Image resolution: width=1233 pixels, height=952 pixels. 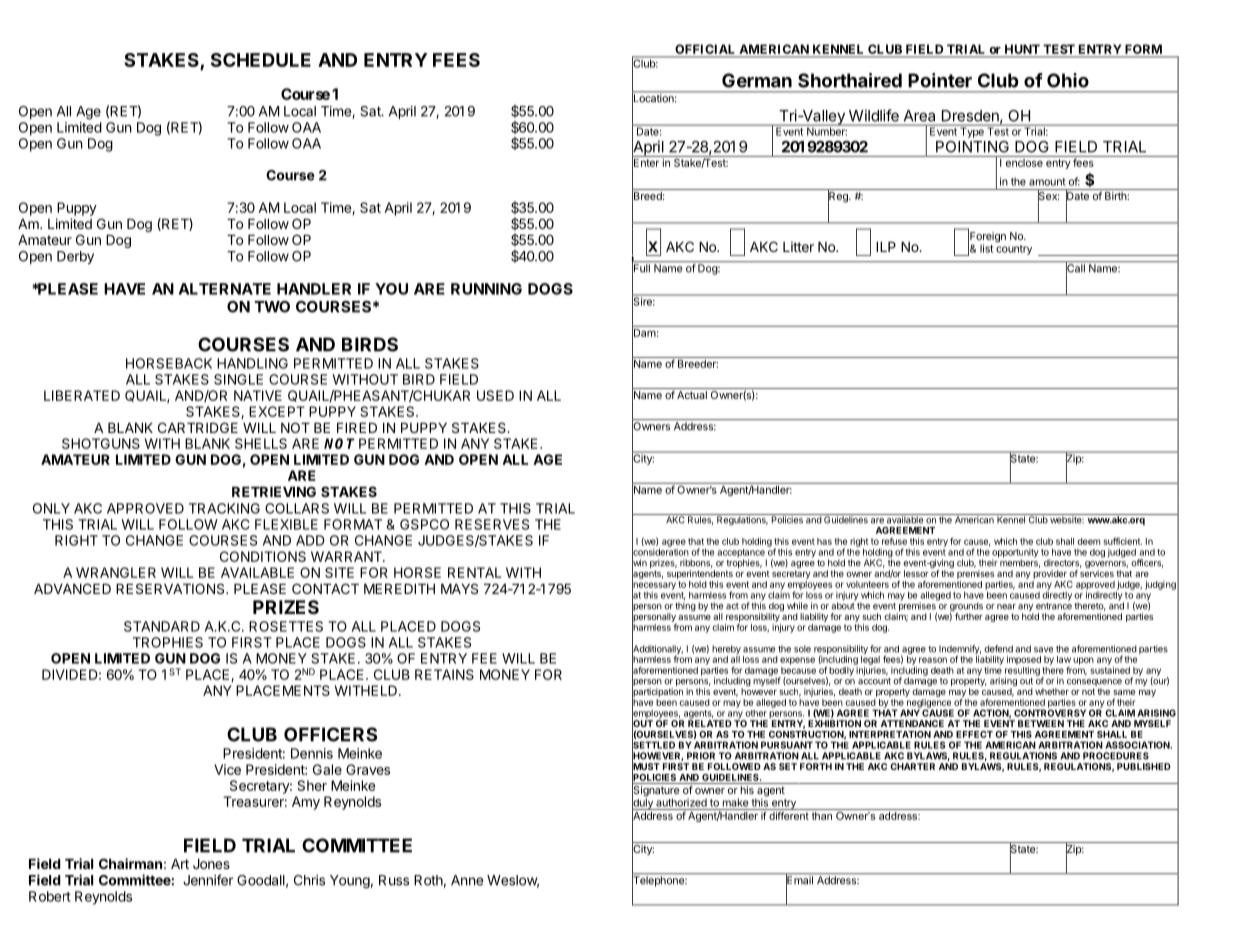 I want to click on Ohio, so click(x=1068, y=80).
